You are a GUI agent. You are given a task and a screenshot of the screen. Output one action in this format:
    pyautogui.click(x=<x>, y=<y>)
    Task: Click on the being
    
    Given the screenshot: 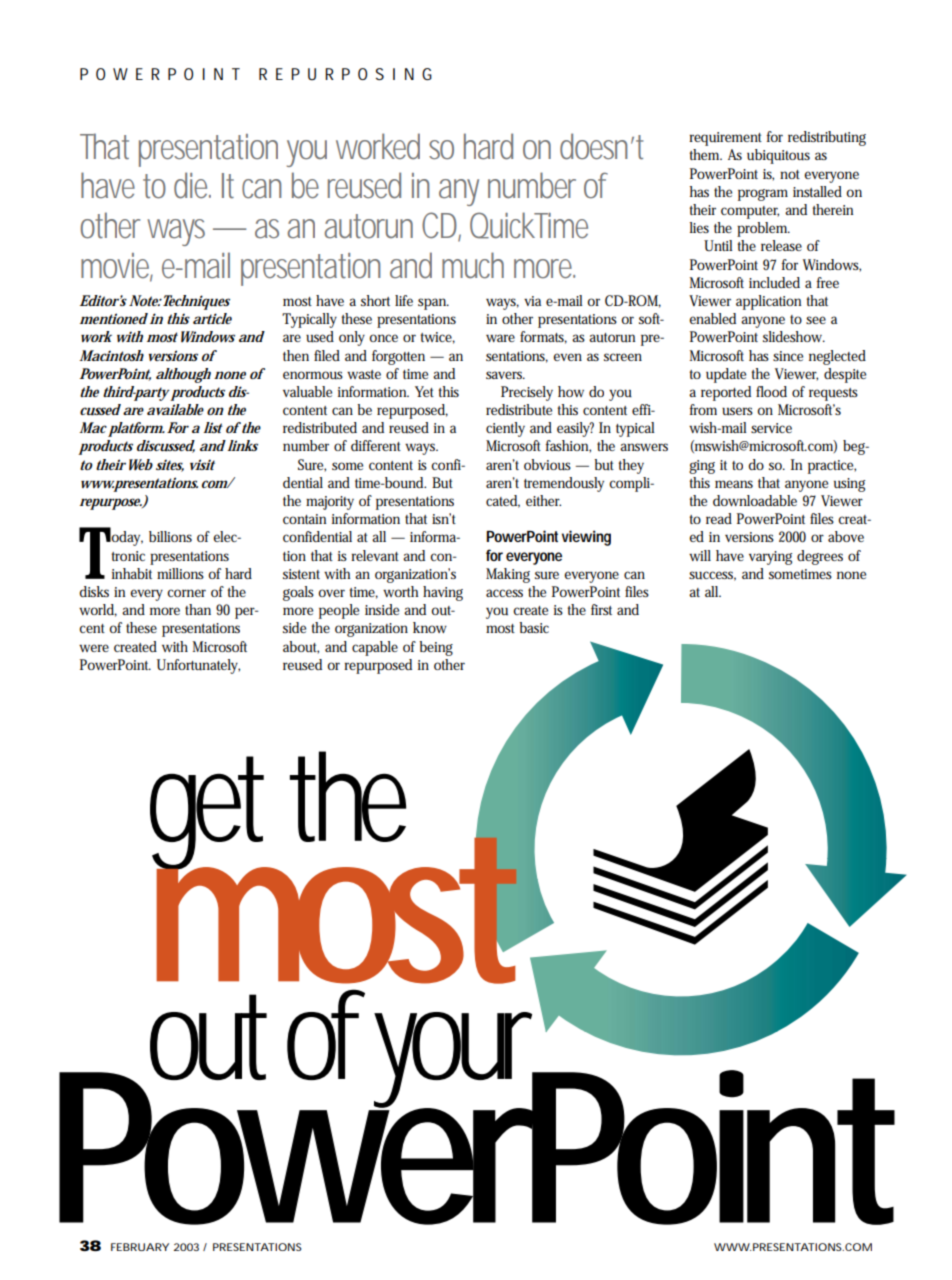 What is the action you would take?
    pyautogui.click(x=436, y=648)
